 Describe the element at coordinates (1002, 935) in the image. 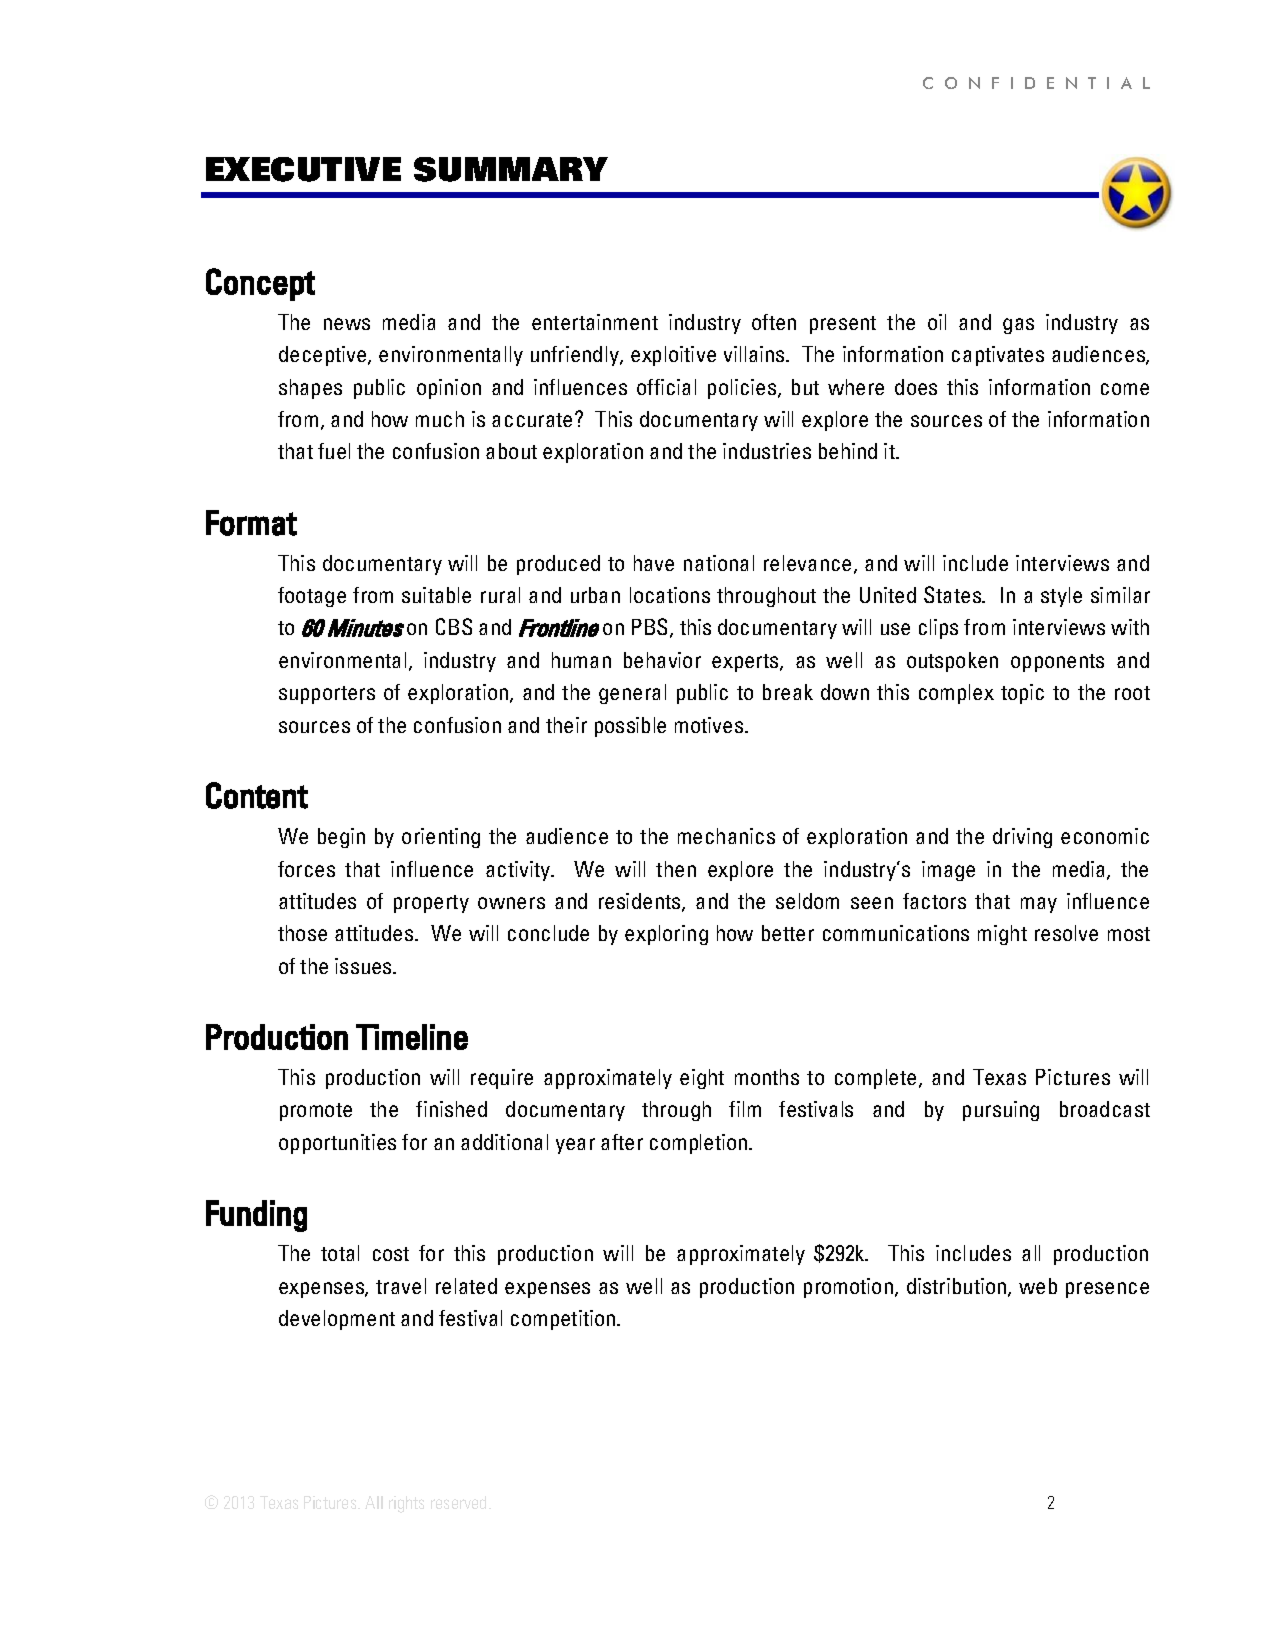

I see `might` at that location.
